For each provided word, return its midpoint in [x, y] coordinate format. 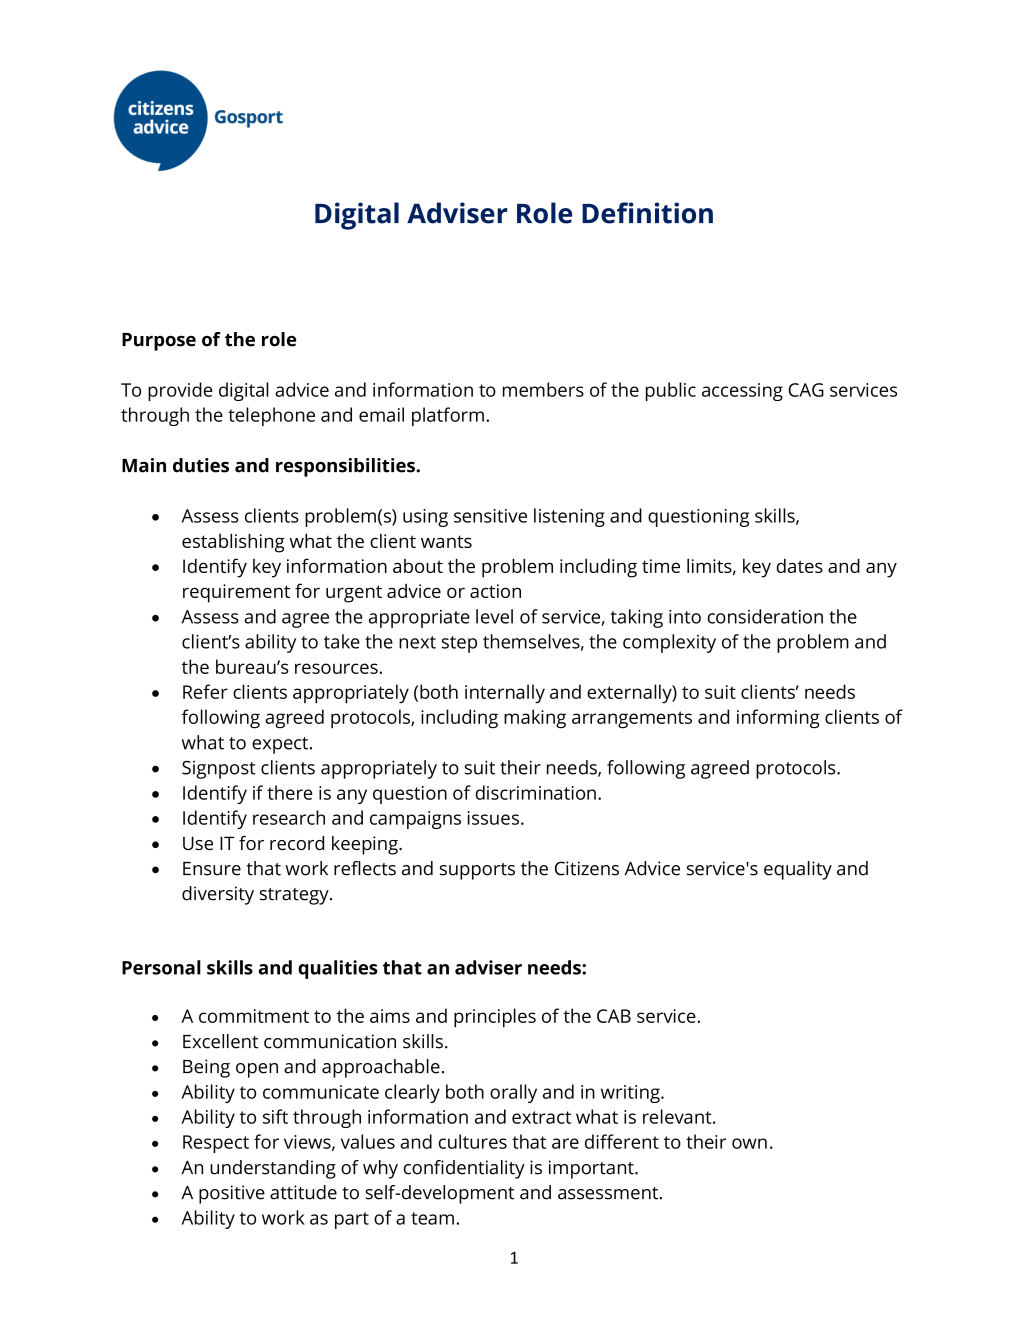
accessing [742, 392]
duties [201, 465]
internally [505, 693]
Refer [205, 691]
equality [798, 870]
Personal [161, 967]
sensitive [490, 516]
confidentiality [464, 1169]
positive [232, 1194]
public [671, 391]
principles [495, 1018]
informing [778, 719]
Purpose [159, 342]
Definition [647, 213]
